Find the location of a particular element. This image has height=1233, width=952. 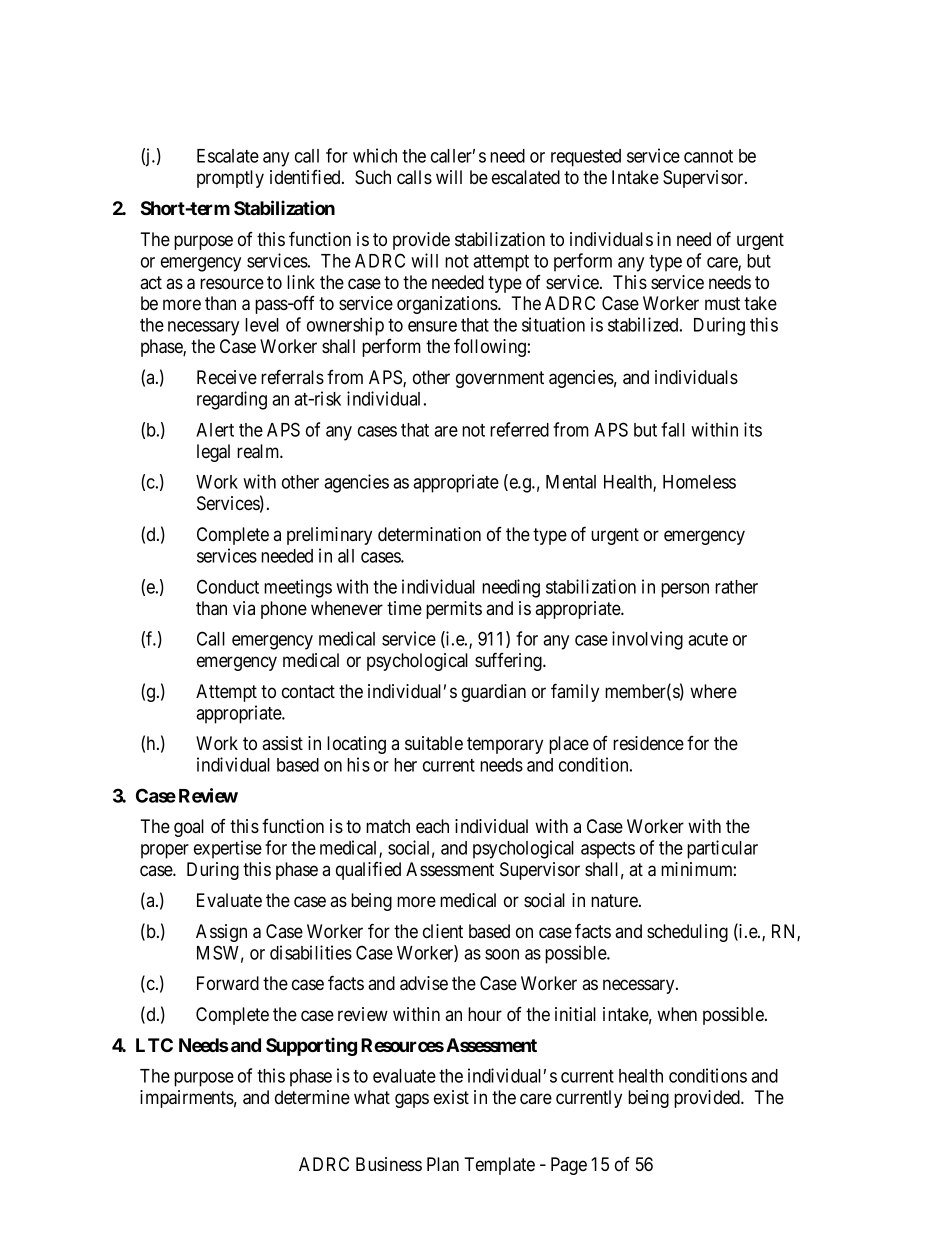

assist is located at coordinates (282, 743).
